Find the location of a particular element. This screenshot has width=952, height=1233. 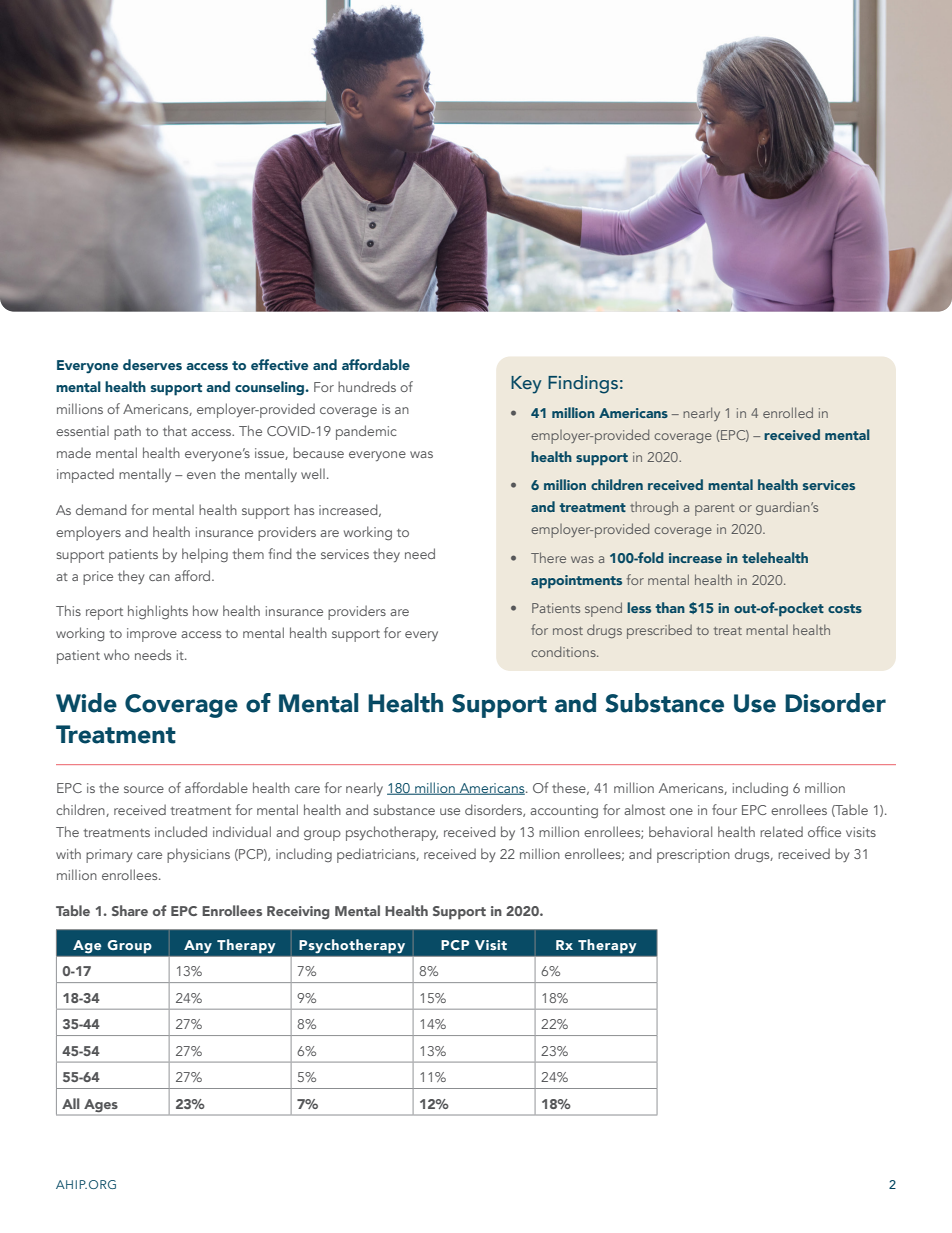

Any is located at coordinates (197, 946).
